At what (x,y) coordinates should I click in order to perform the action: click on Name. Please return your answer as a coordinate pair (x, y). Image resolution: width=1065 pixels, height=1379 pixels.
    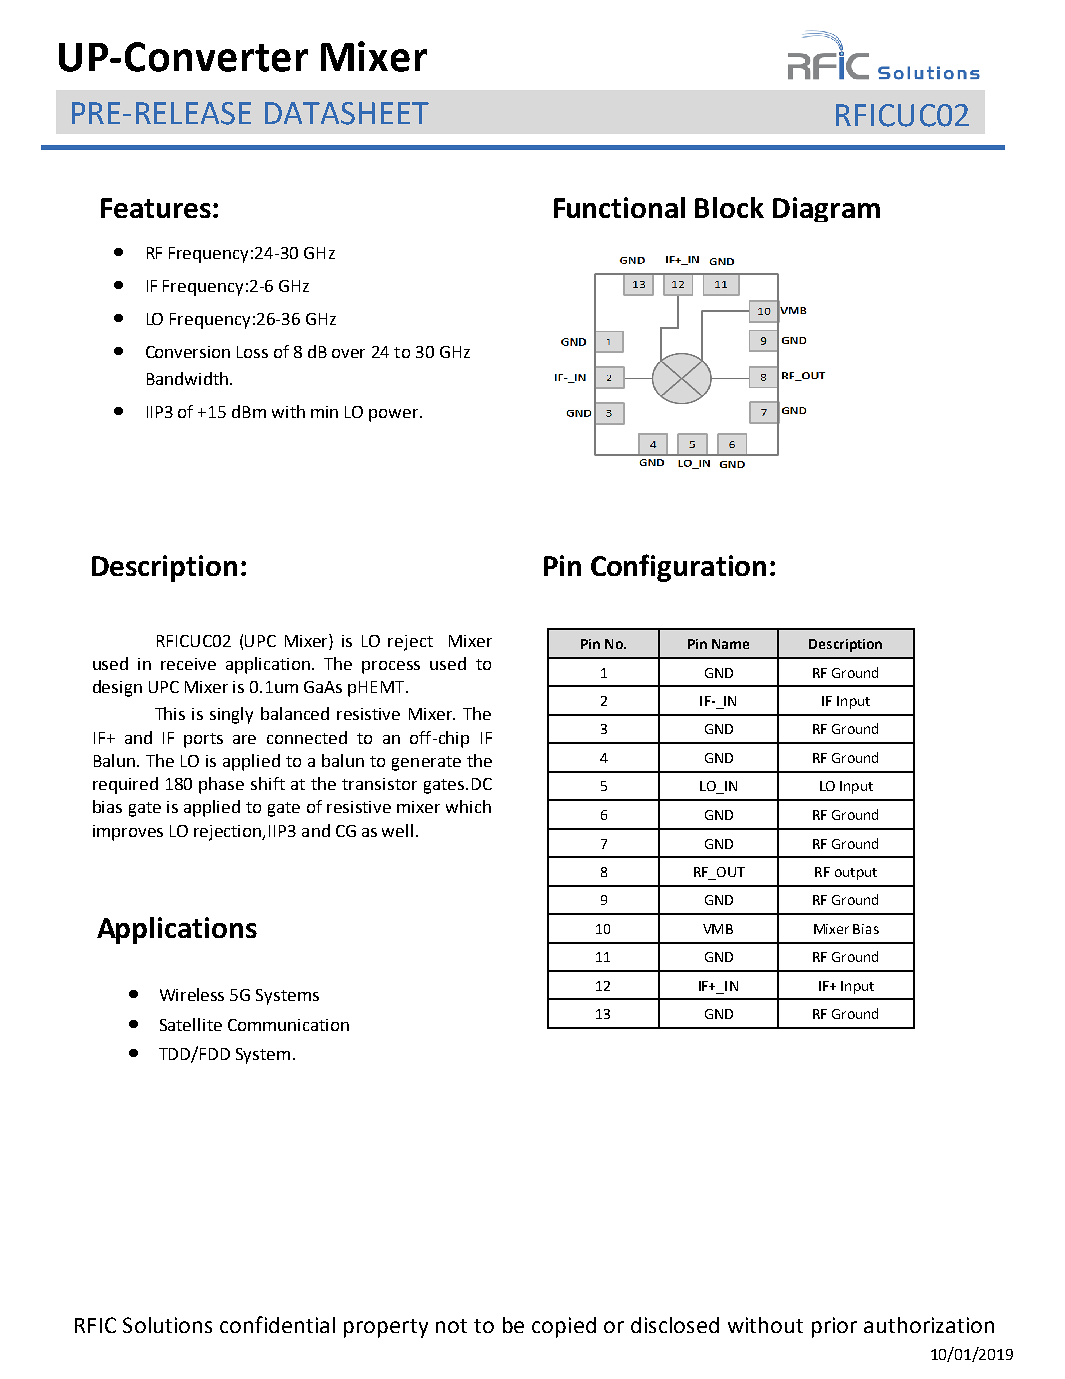
    Looking at the image, I should click on (730, 644).
